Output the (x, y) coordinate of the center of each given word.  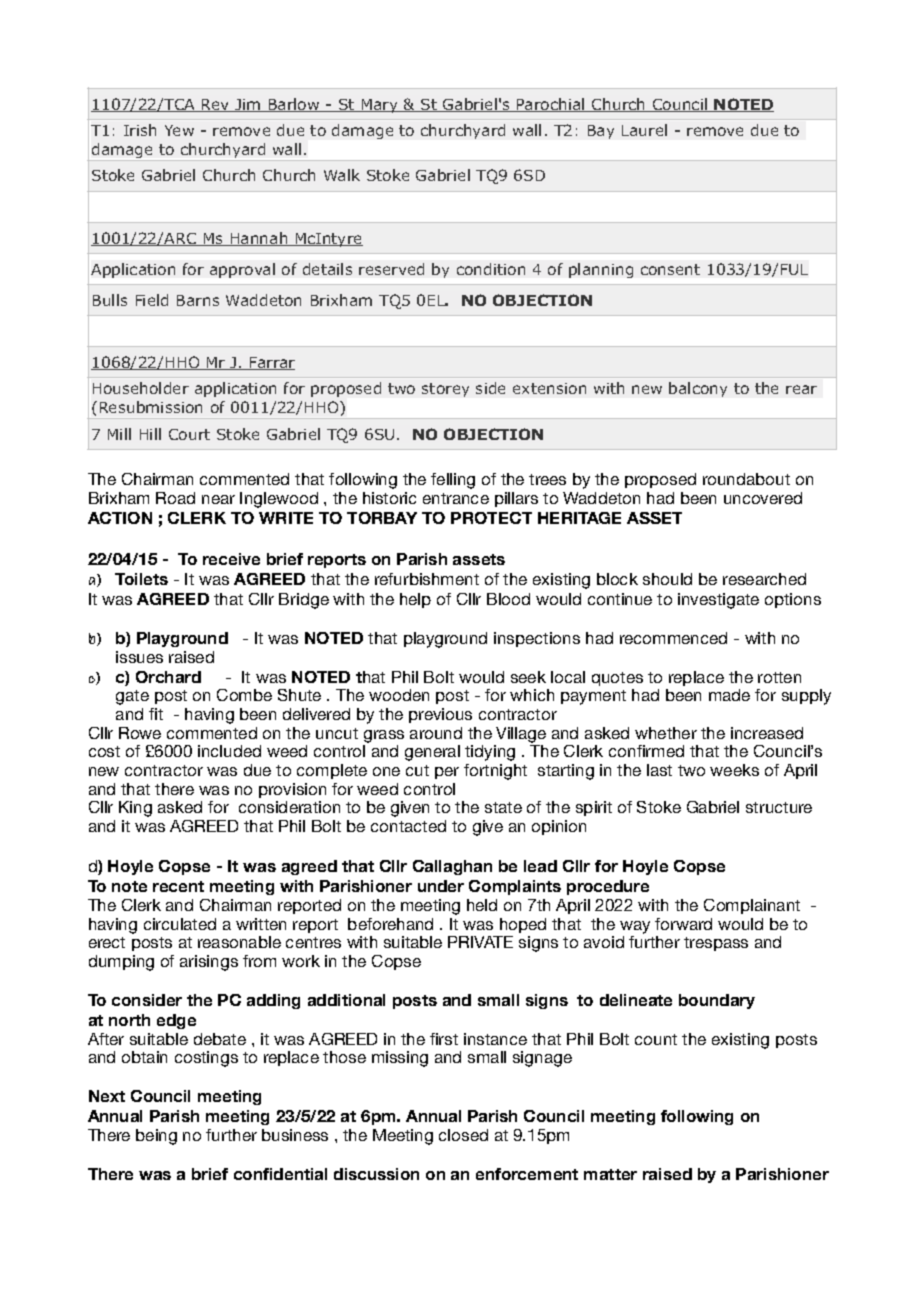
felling (453, 481)
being (156, 1137)
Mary (379, 106)
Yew (179, 130)
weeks (734, 770)
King (135, 809)
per (447, 773)
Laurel (644, 130)
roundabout (746, 479)
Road (175, 498)
